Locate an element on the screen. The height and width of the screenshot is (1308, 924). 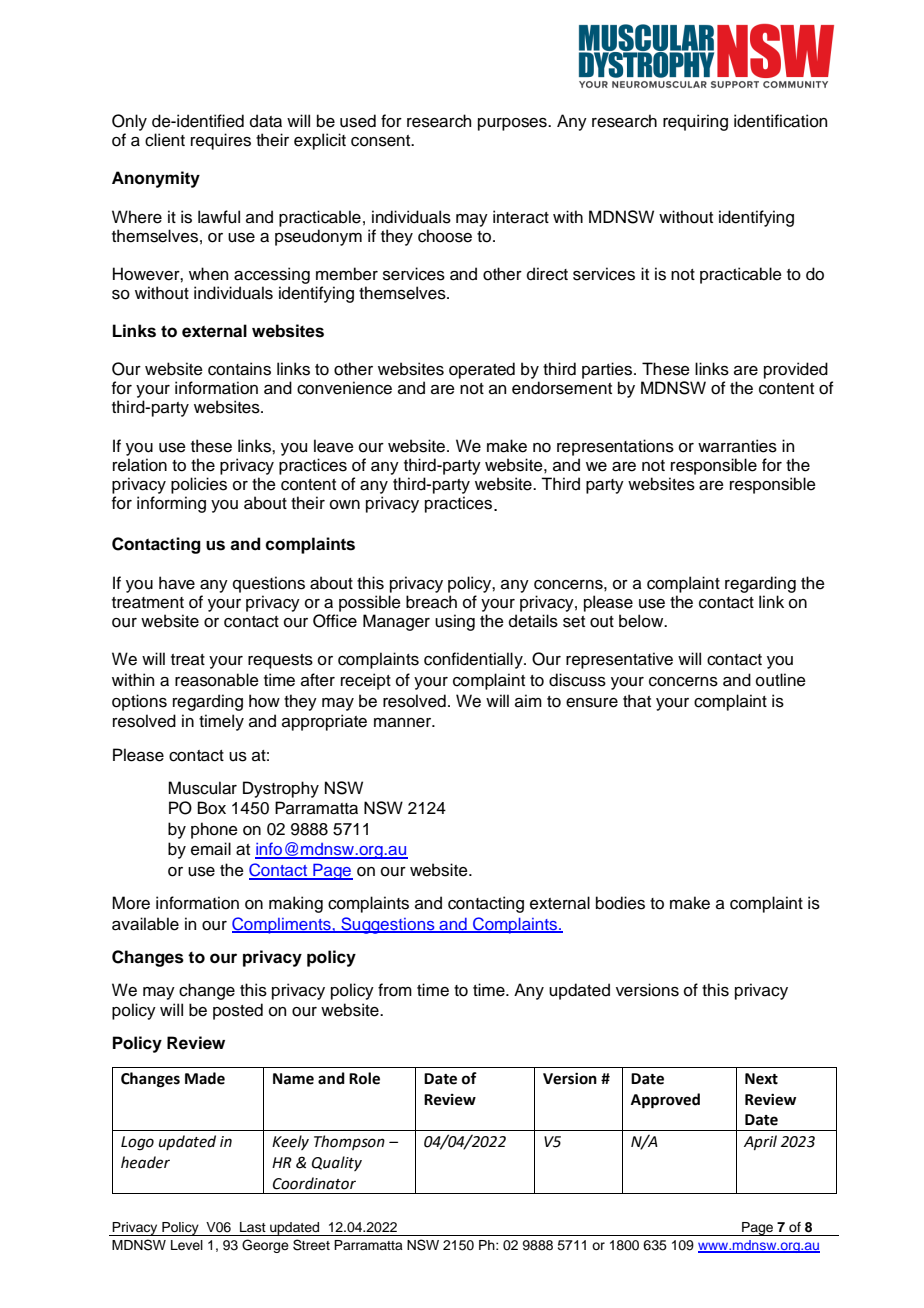
requiring is located at coordinates (695, 122).
